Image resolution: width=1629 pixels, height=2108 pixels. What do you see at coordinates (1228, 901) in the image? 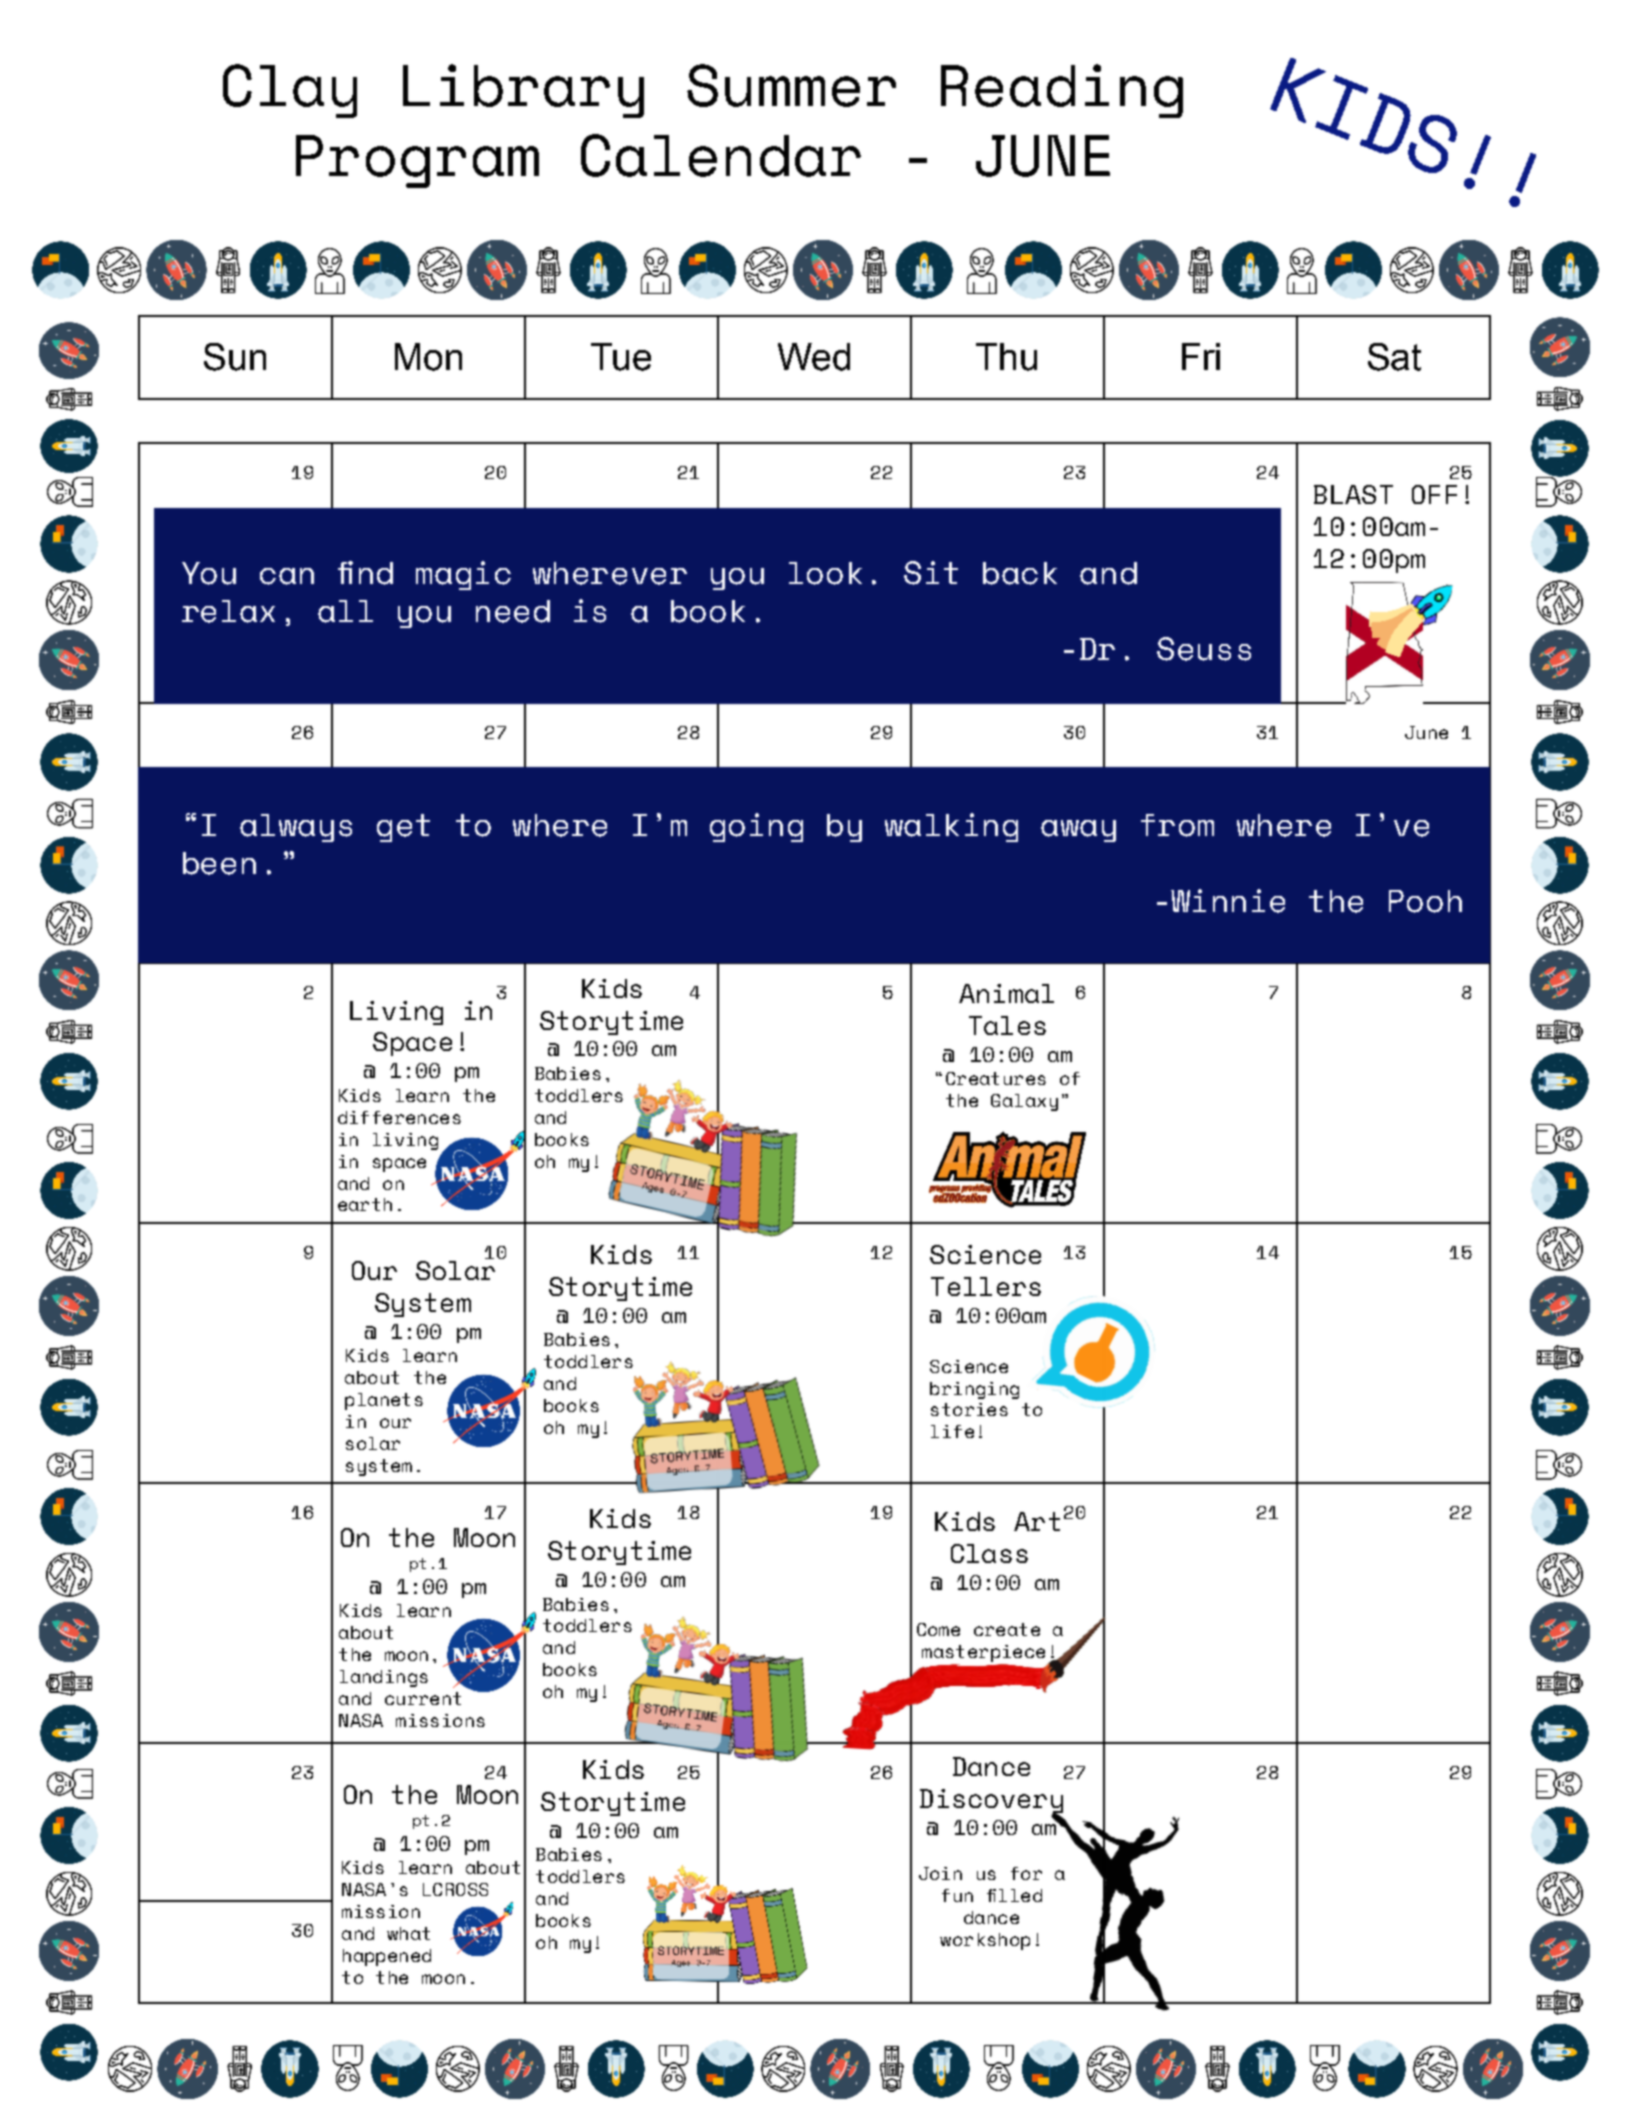
I see `Winnie` at bounding box center [1228, 901].
